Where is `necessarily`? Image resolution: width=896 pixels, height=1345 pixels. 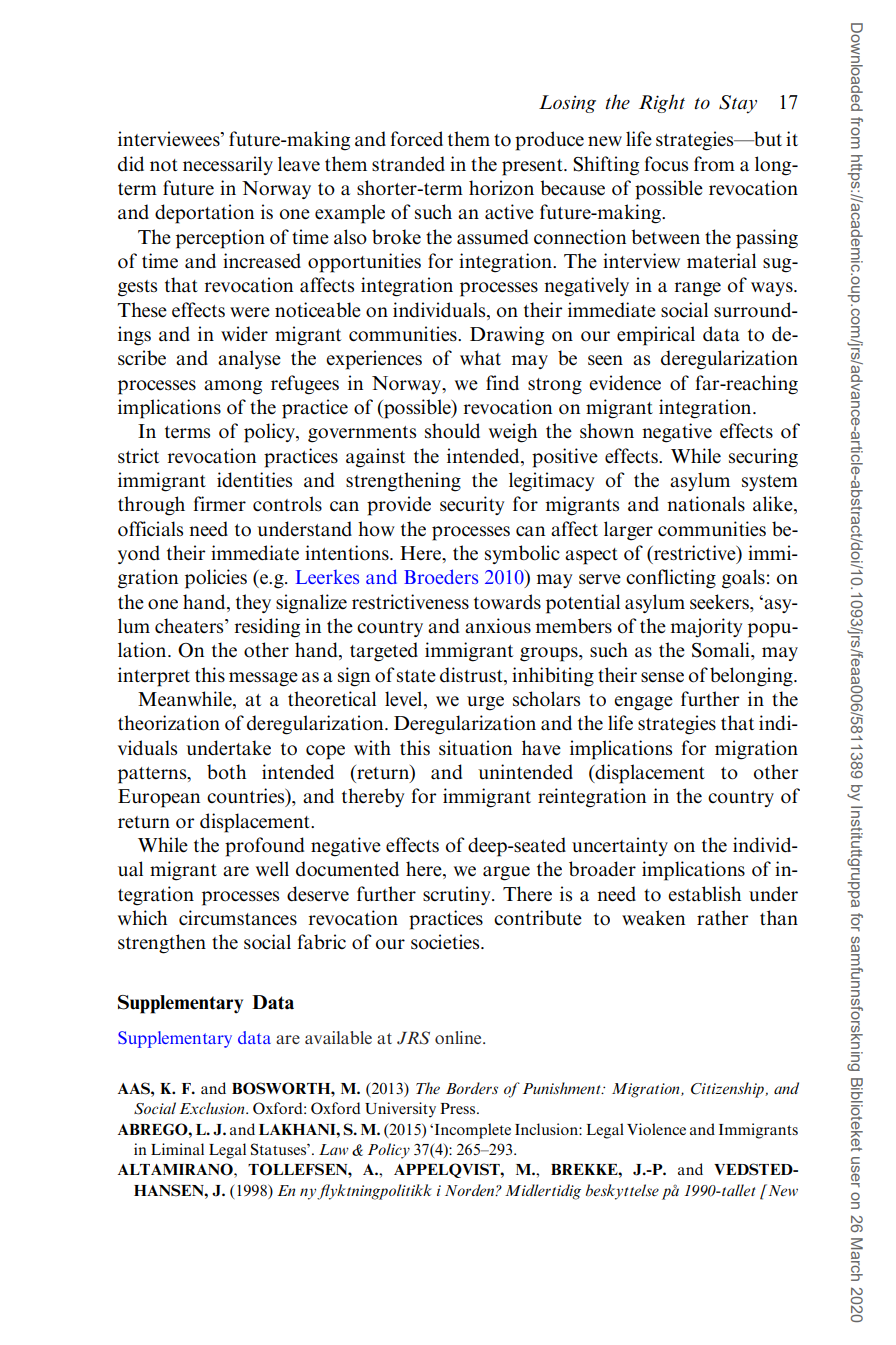 necessarily is located at coordinates (228, 165).
